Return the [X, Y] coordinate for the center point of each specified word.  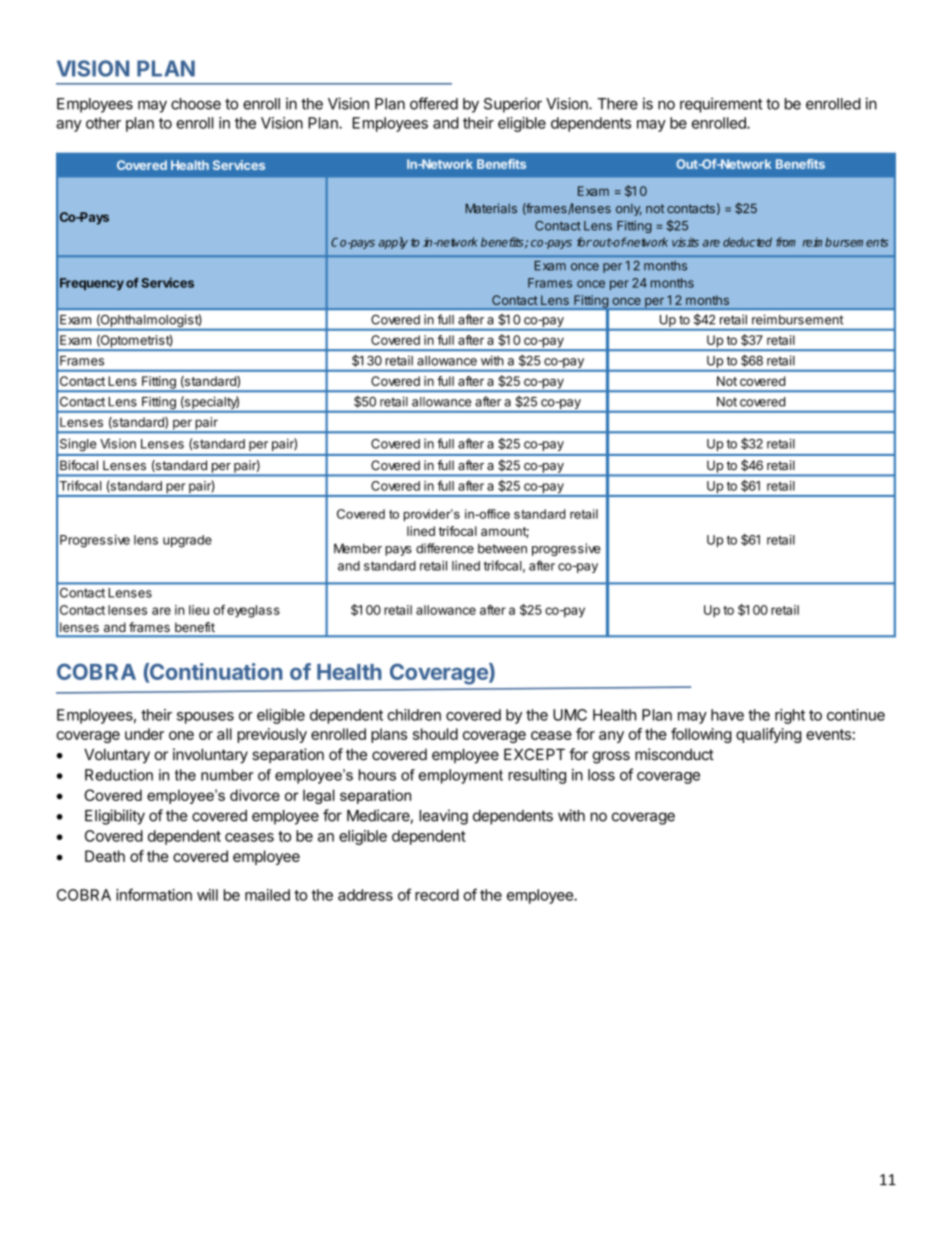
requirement [721, 105]
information [154, 894]
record [437, 895]
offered [434, 103]
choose [196, 104]
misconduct [674, 754]
